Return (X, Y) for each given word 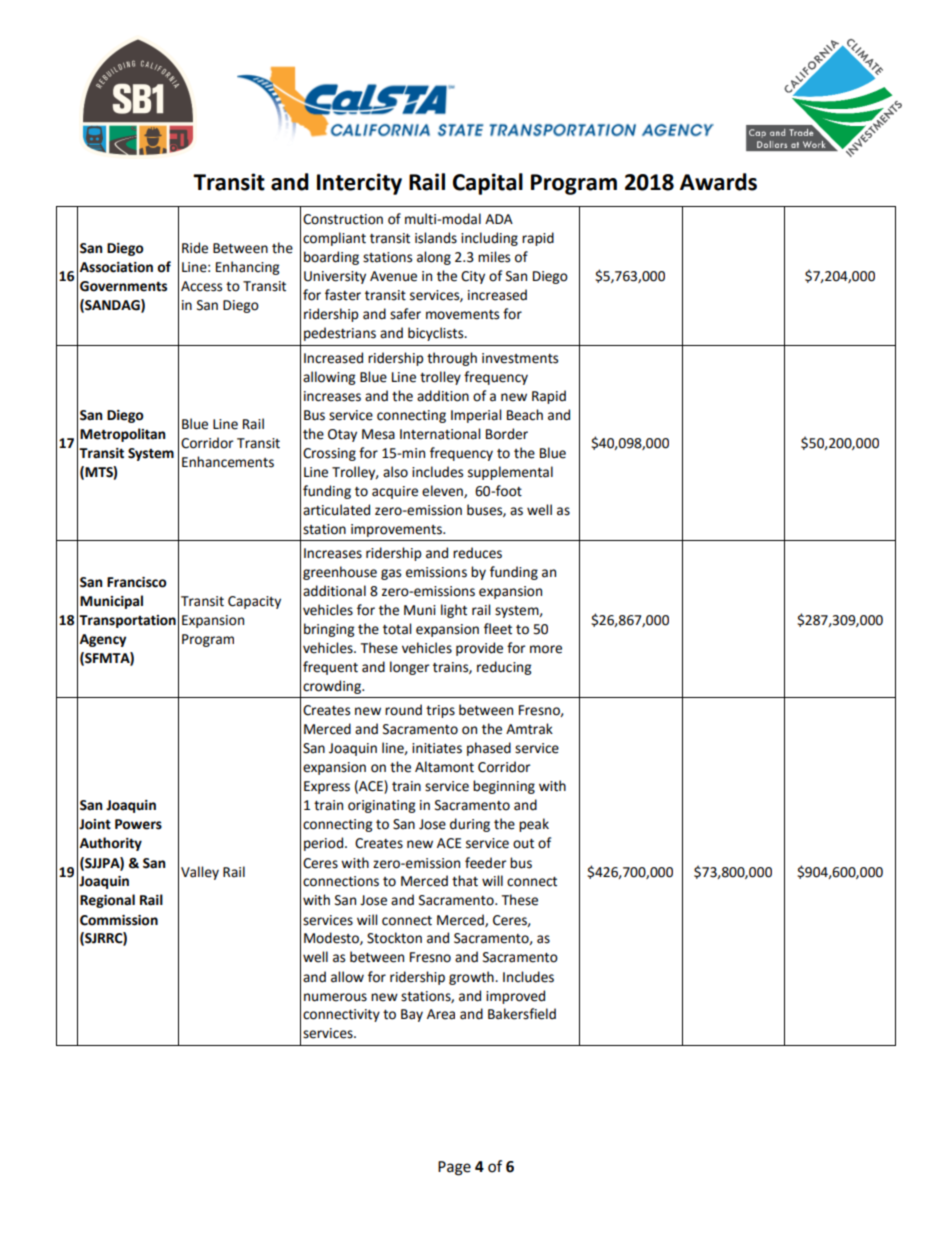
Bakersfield (522, 1014)
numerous (335, 997)
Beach (525, 415)
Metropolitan (122, 435)
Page (454, 1168)
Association (116, 267)
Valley (200, 873)
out (523, 844)
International (440, 434)
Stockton (394, 938)
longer (410, 668)
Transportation (127, 621)
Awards (718, 182)
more (546, 649)
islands (436, 238)
